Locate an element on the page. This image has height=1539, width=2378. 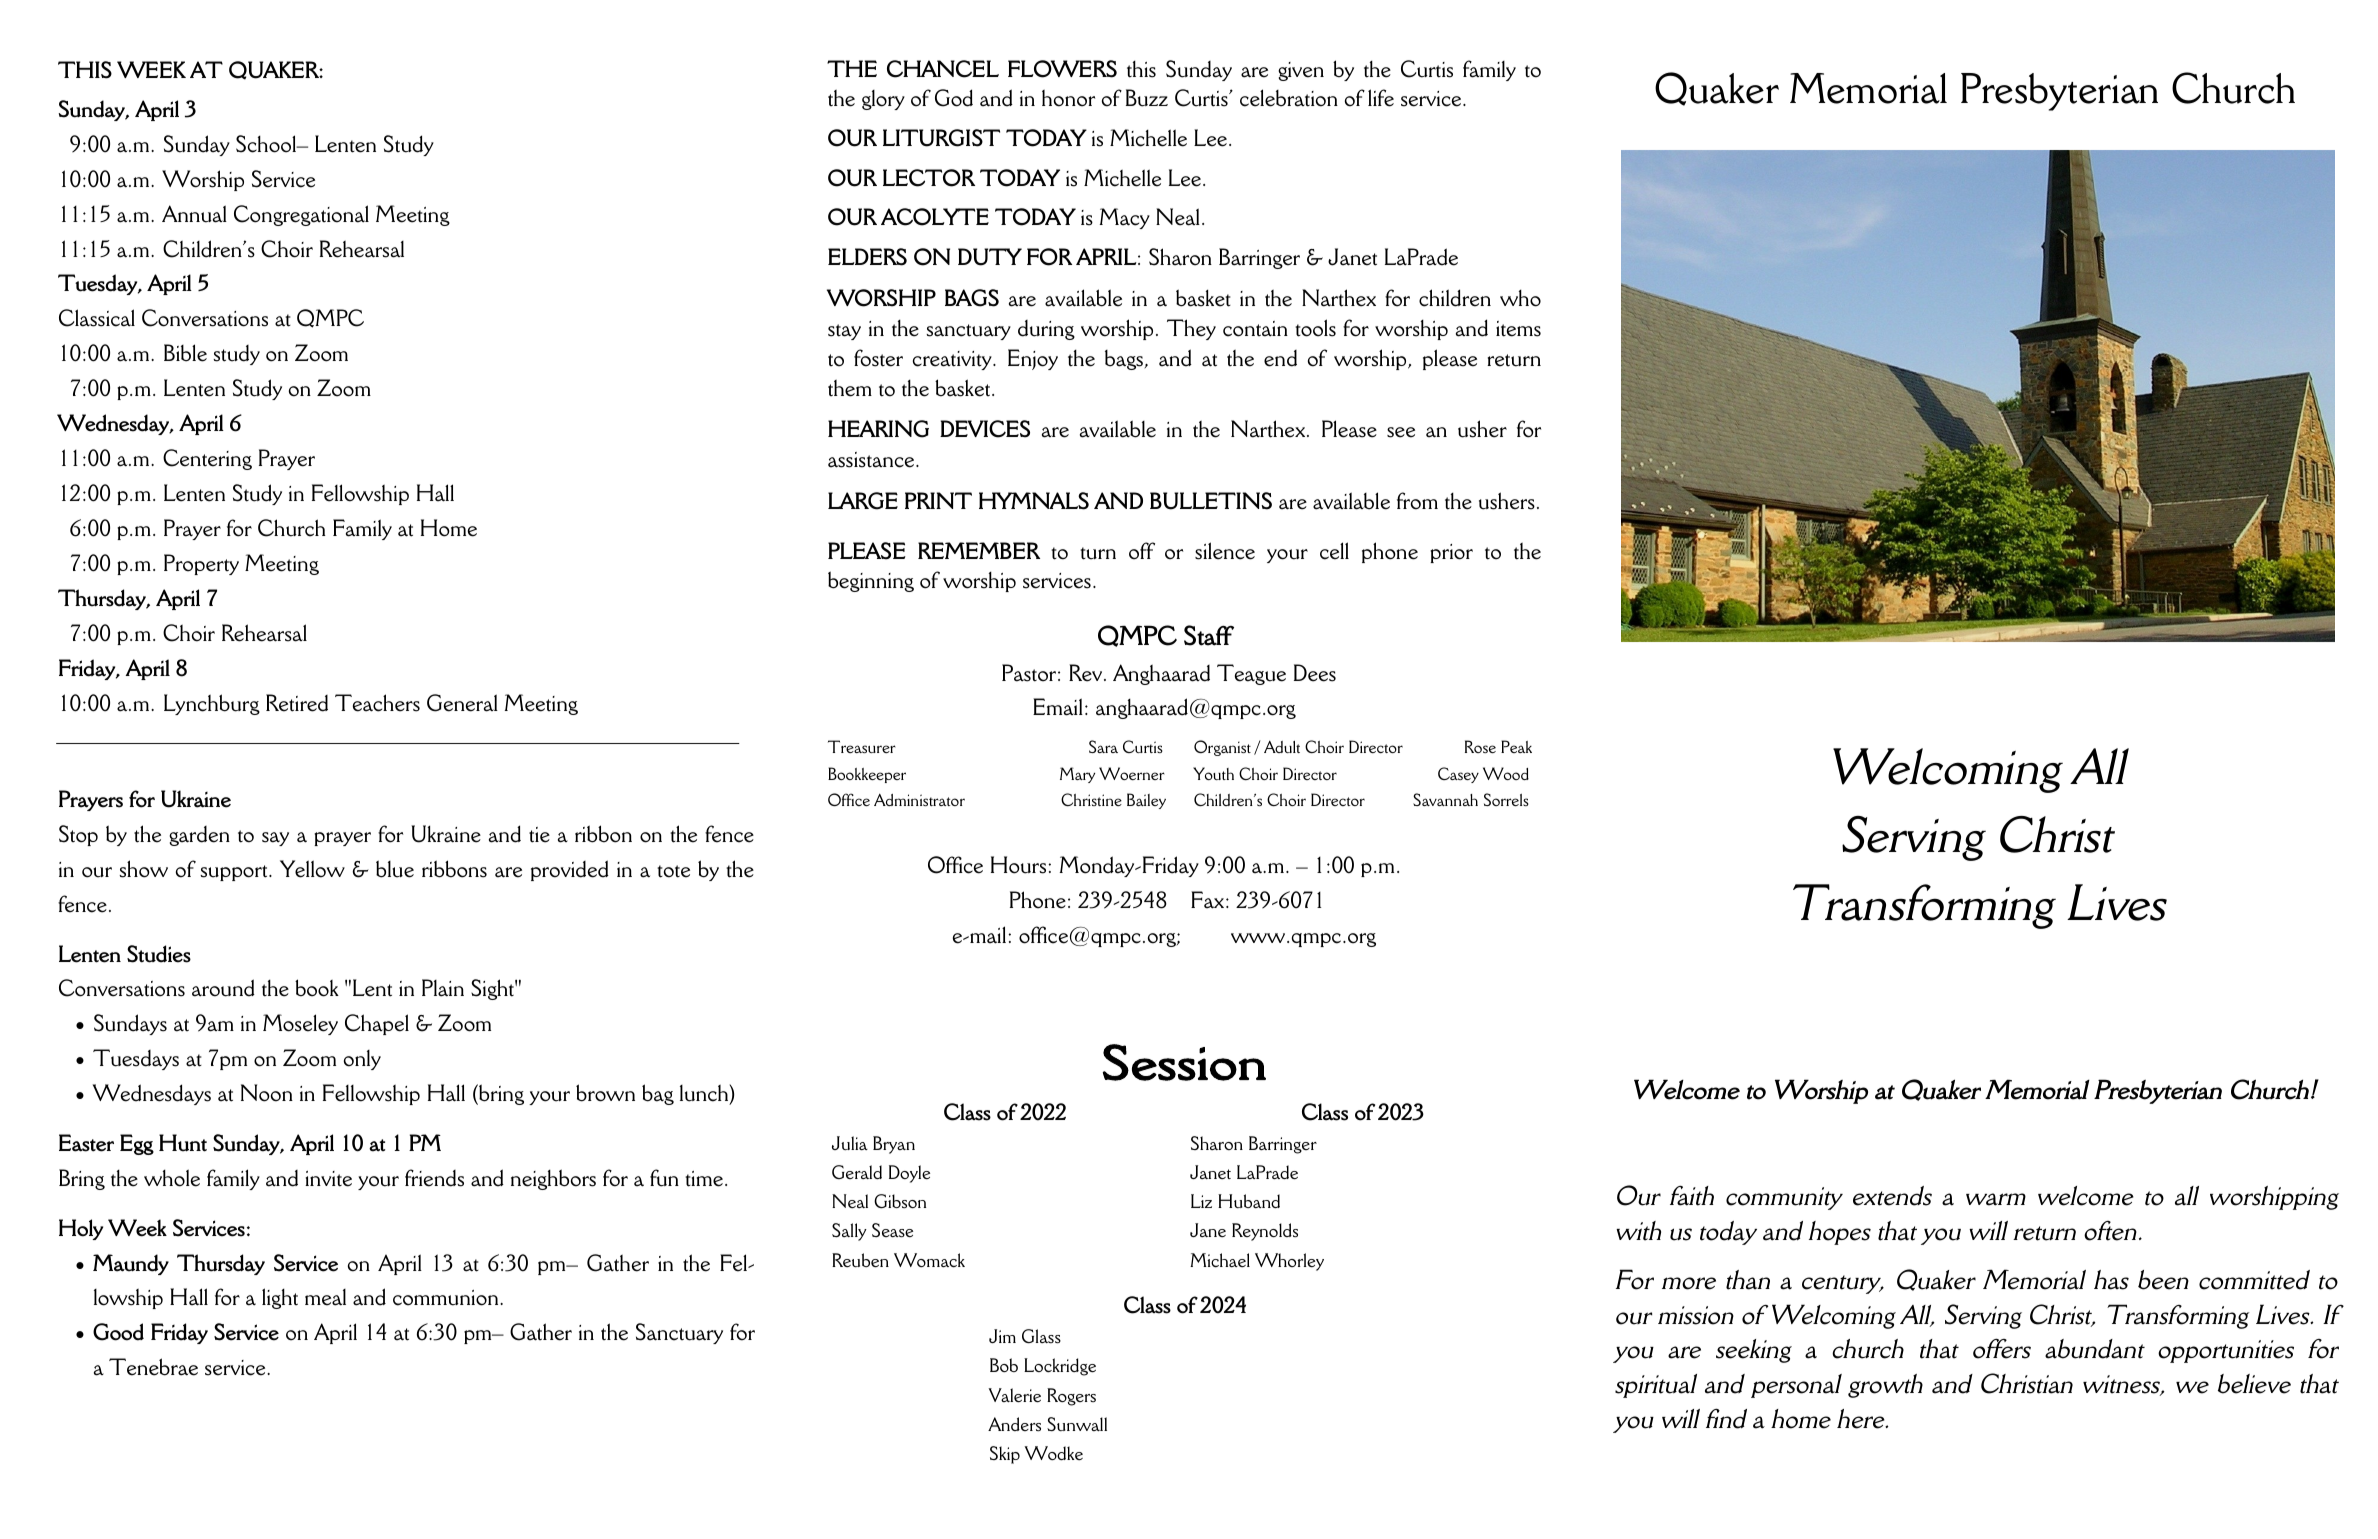
Plain is located at coordinates (443, 988).
